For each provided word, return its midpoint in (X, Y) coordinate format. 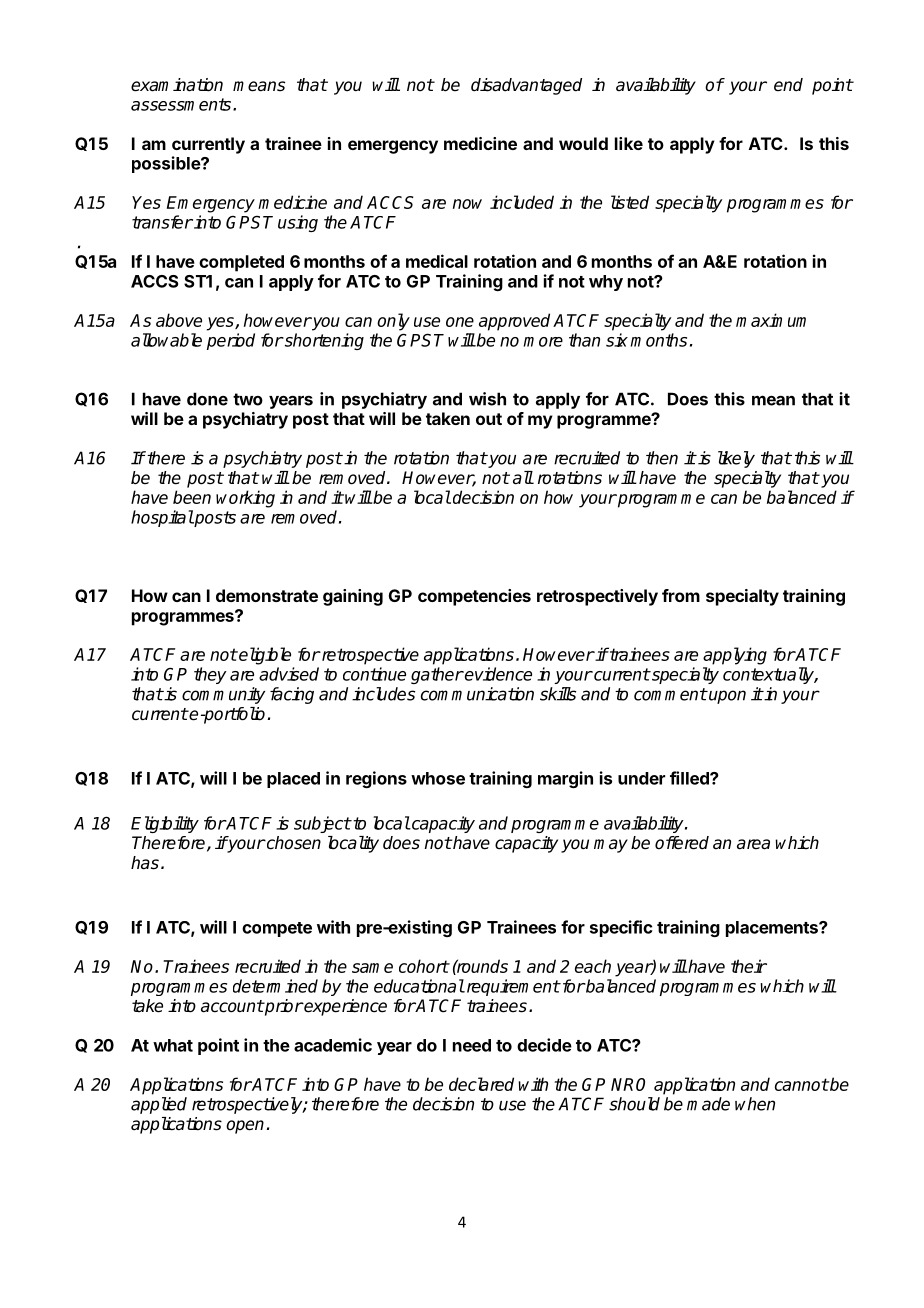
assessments (182, 104)
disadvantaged (526, 86)
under (641, 778)
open (245, 1127)
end (788, 85)
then (662, 458)
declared (481, 1084)
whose (438, 778)
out (489, 419)
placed (293, 780)
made (708, 1104)
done (207, 399)
